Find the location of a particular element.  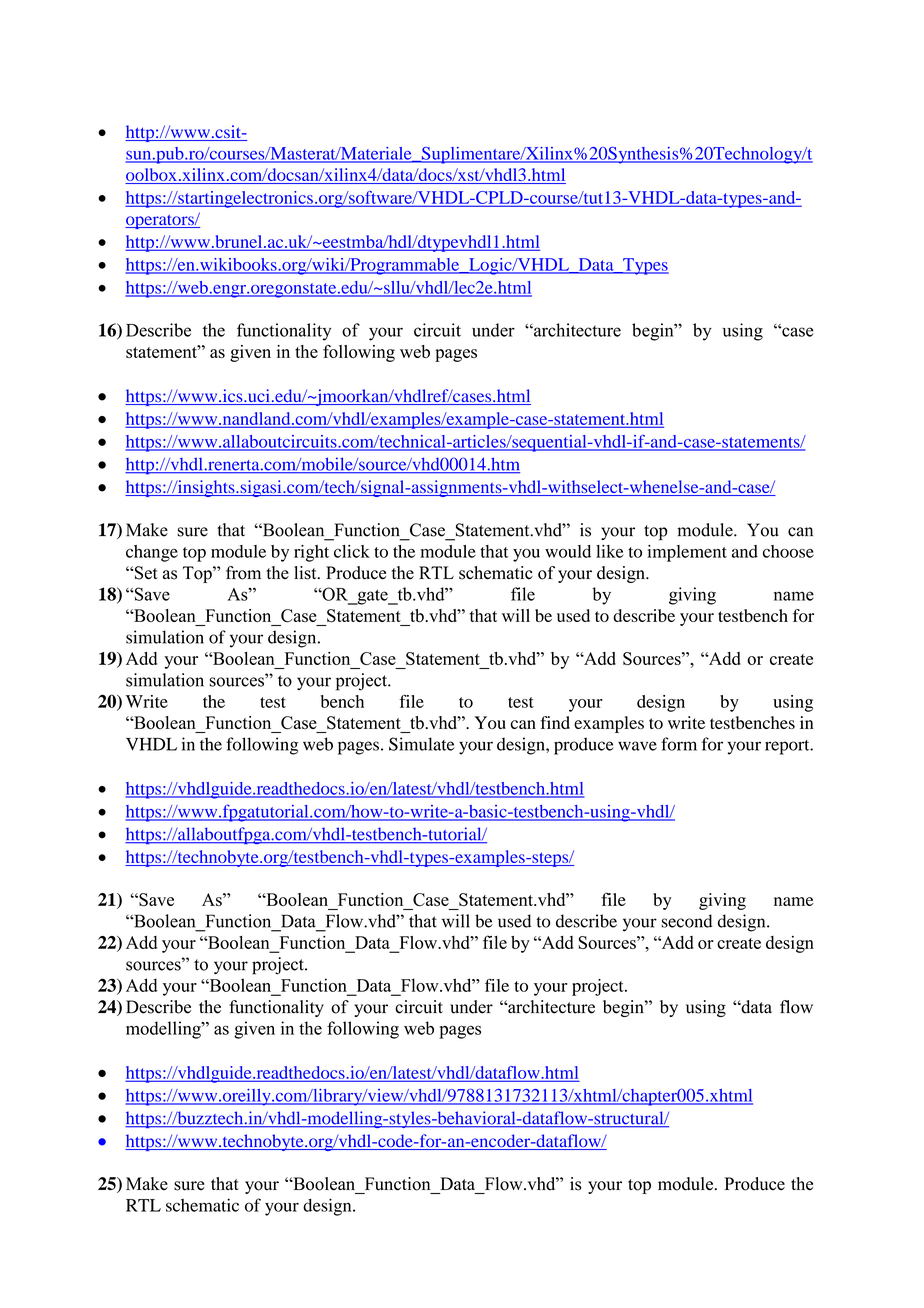

report is located at coordinates (788, 747).
